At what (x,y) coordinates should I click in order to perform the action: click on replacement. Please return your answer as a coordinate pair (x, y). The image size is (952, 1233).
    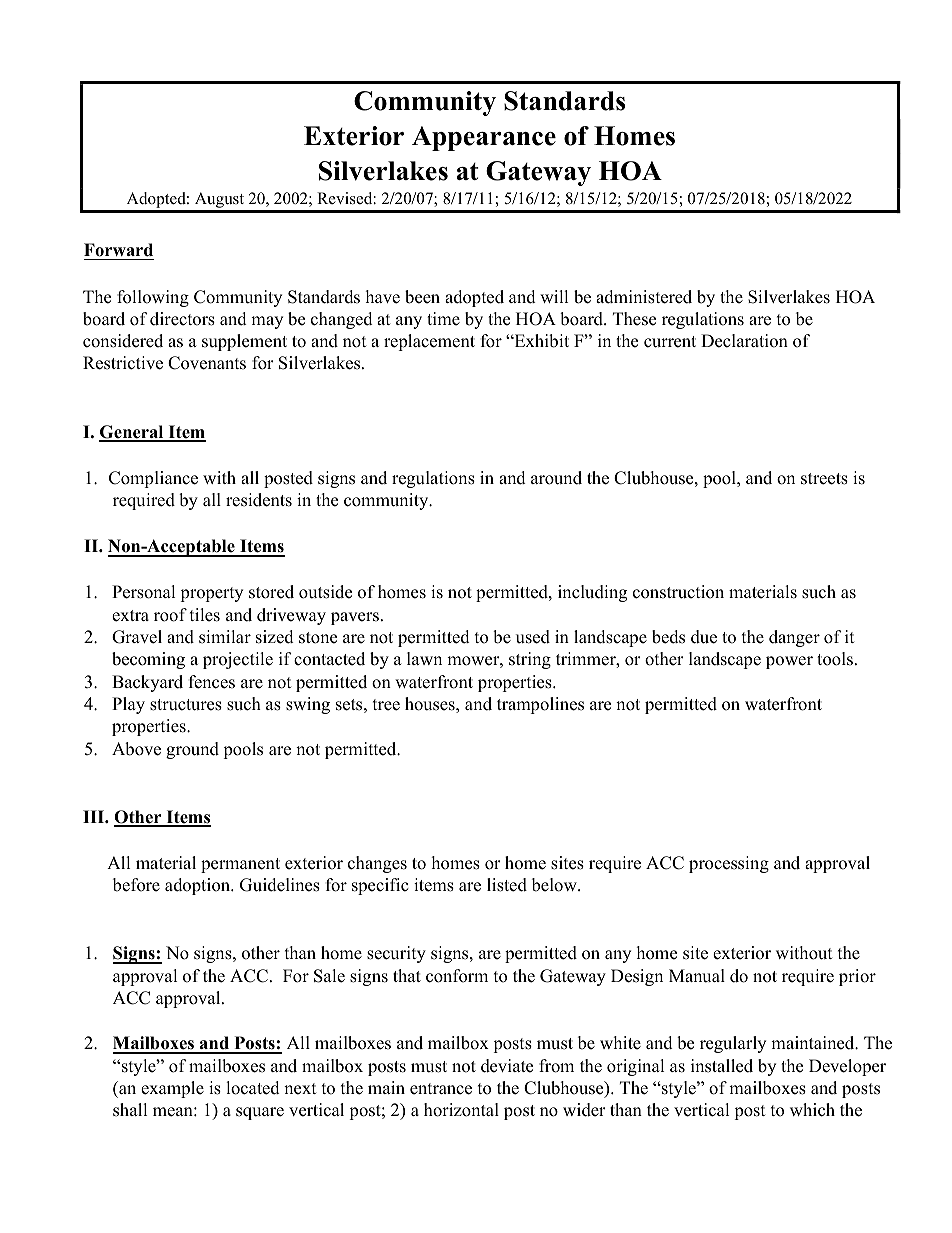
    Looking at the image, I should click on (429, 342).
